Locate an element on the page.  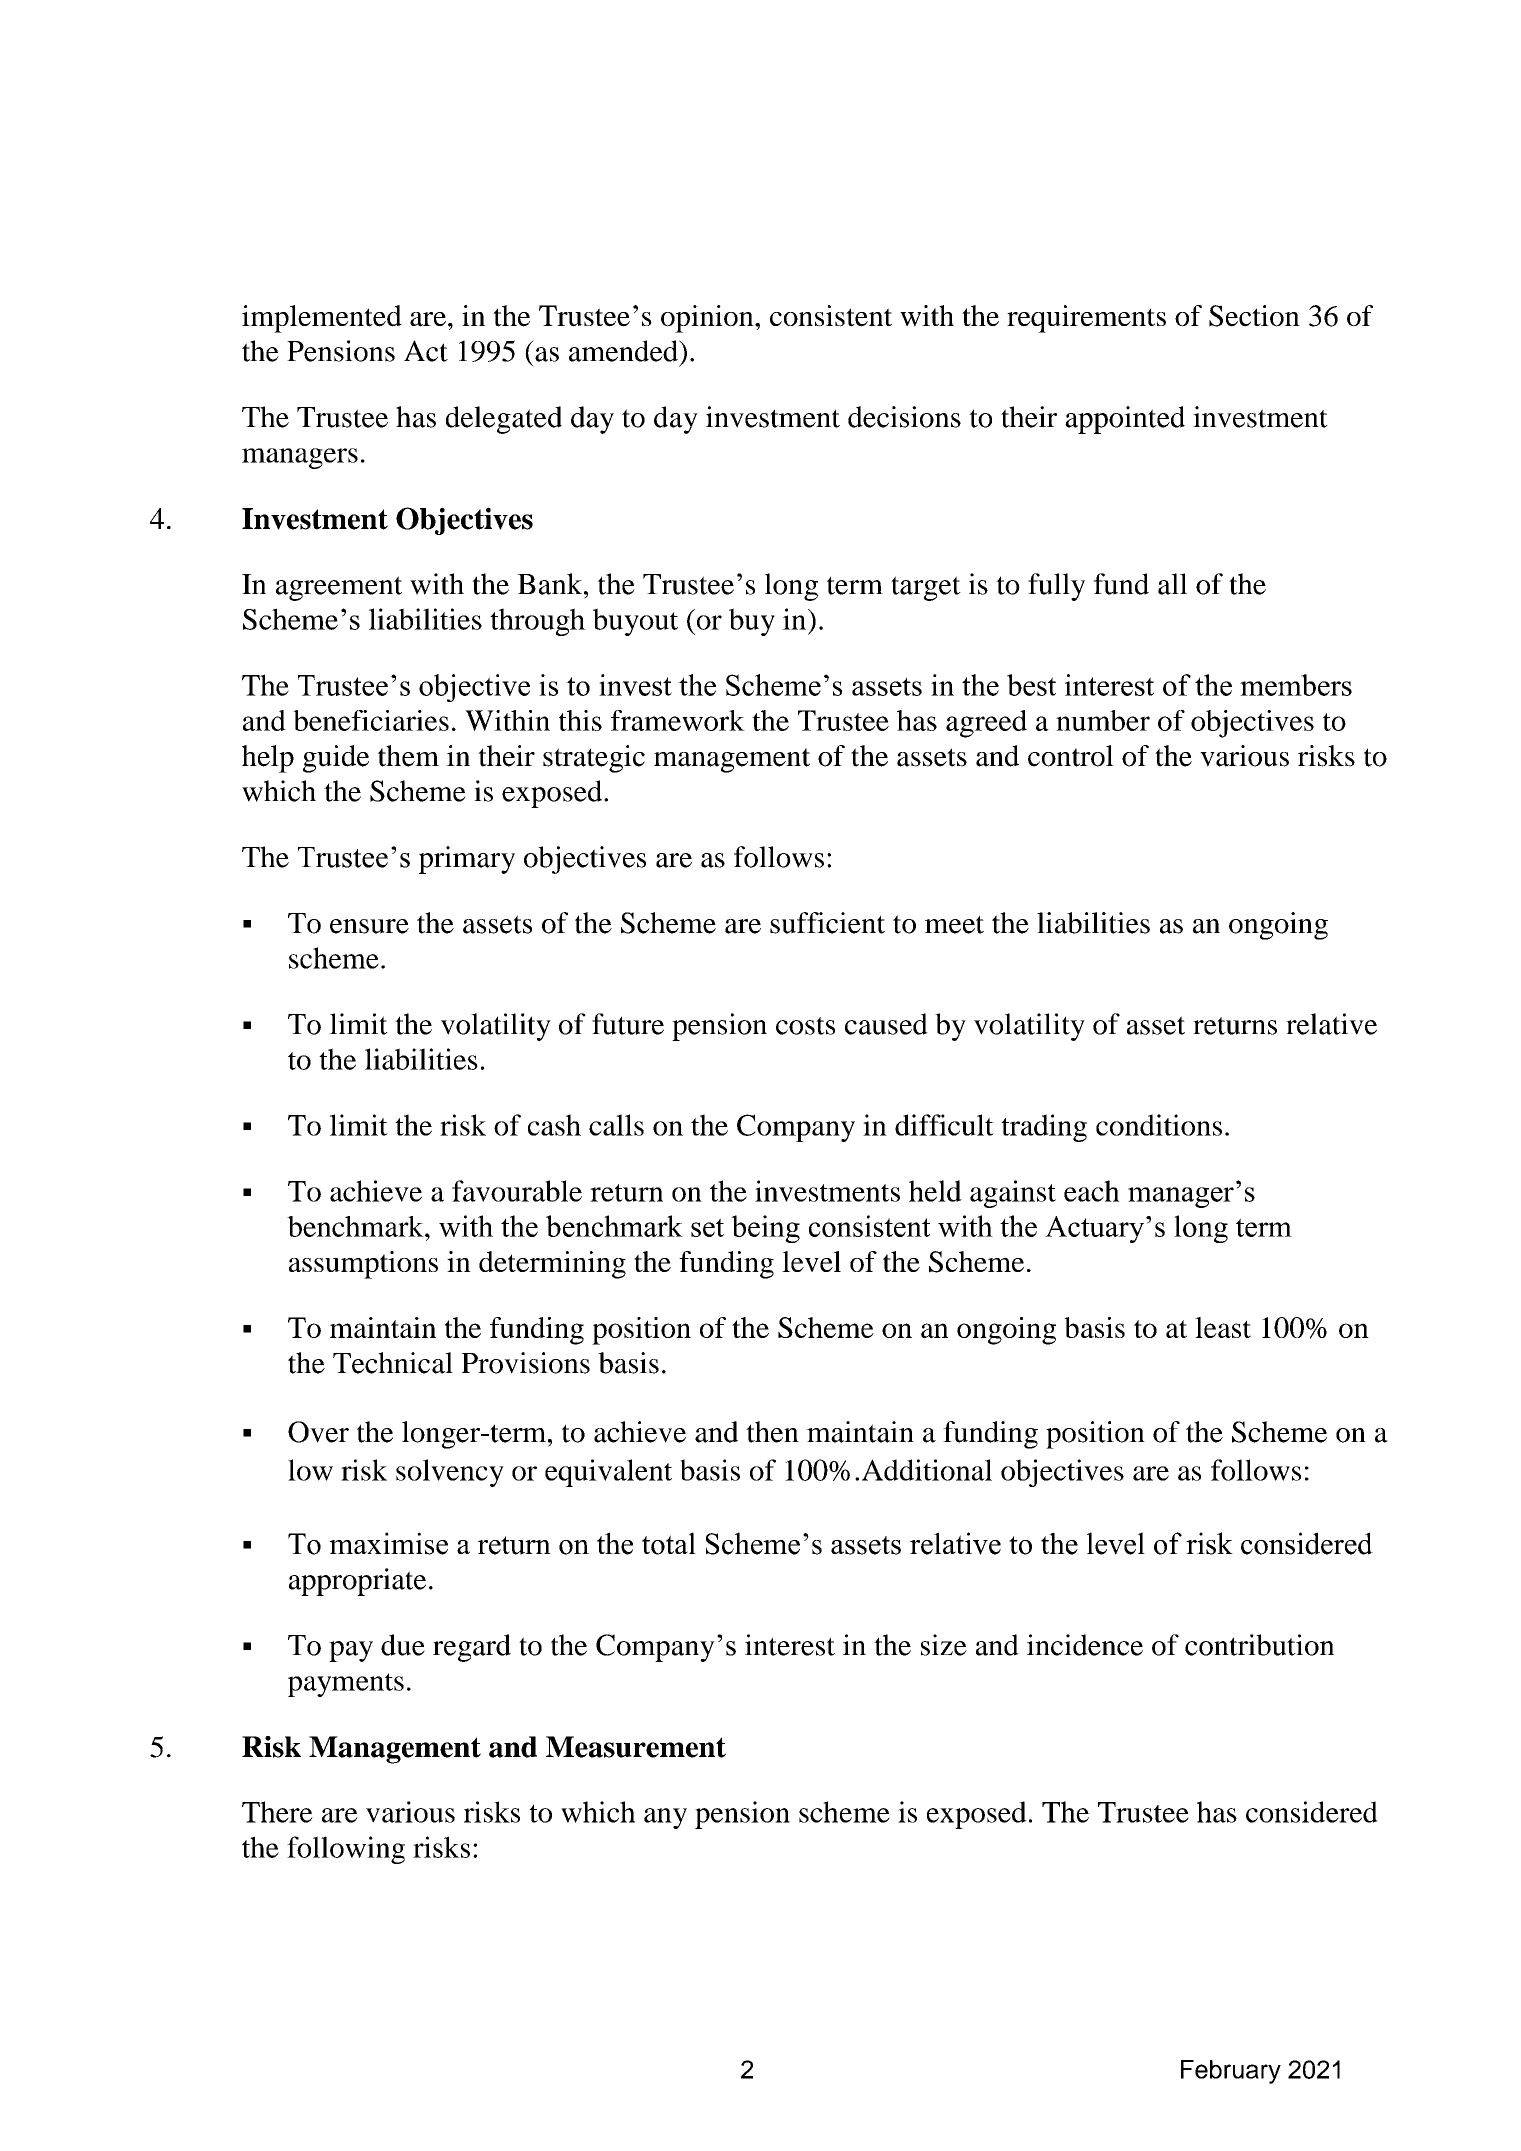
each is located at coordinates (1092, 1191).
